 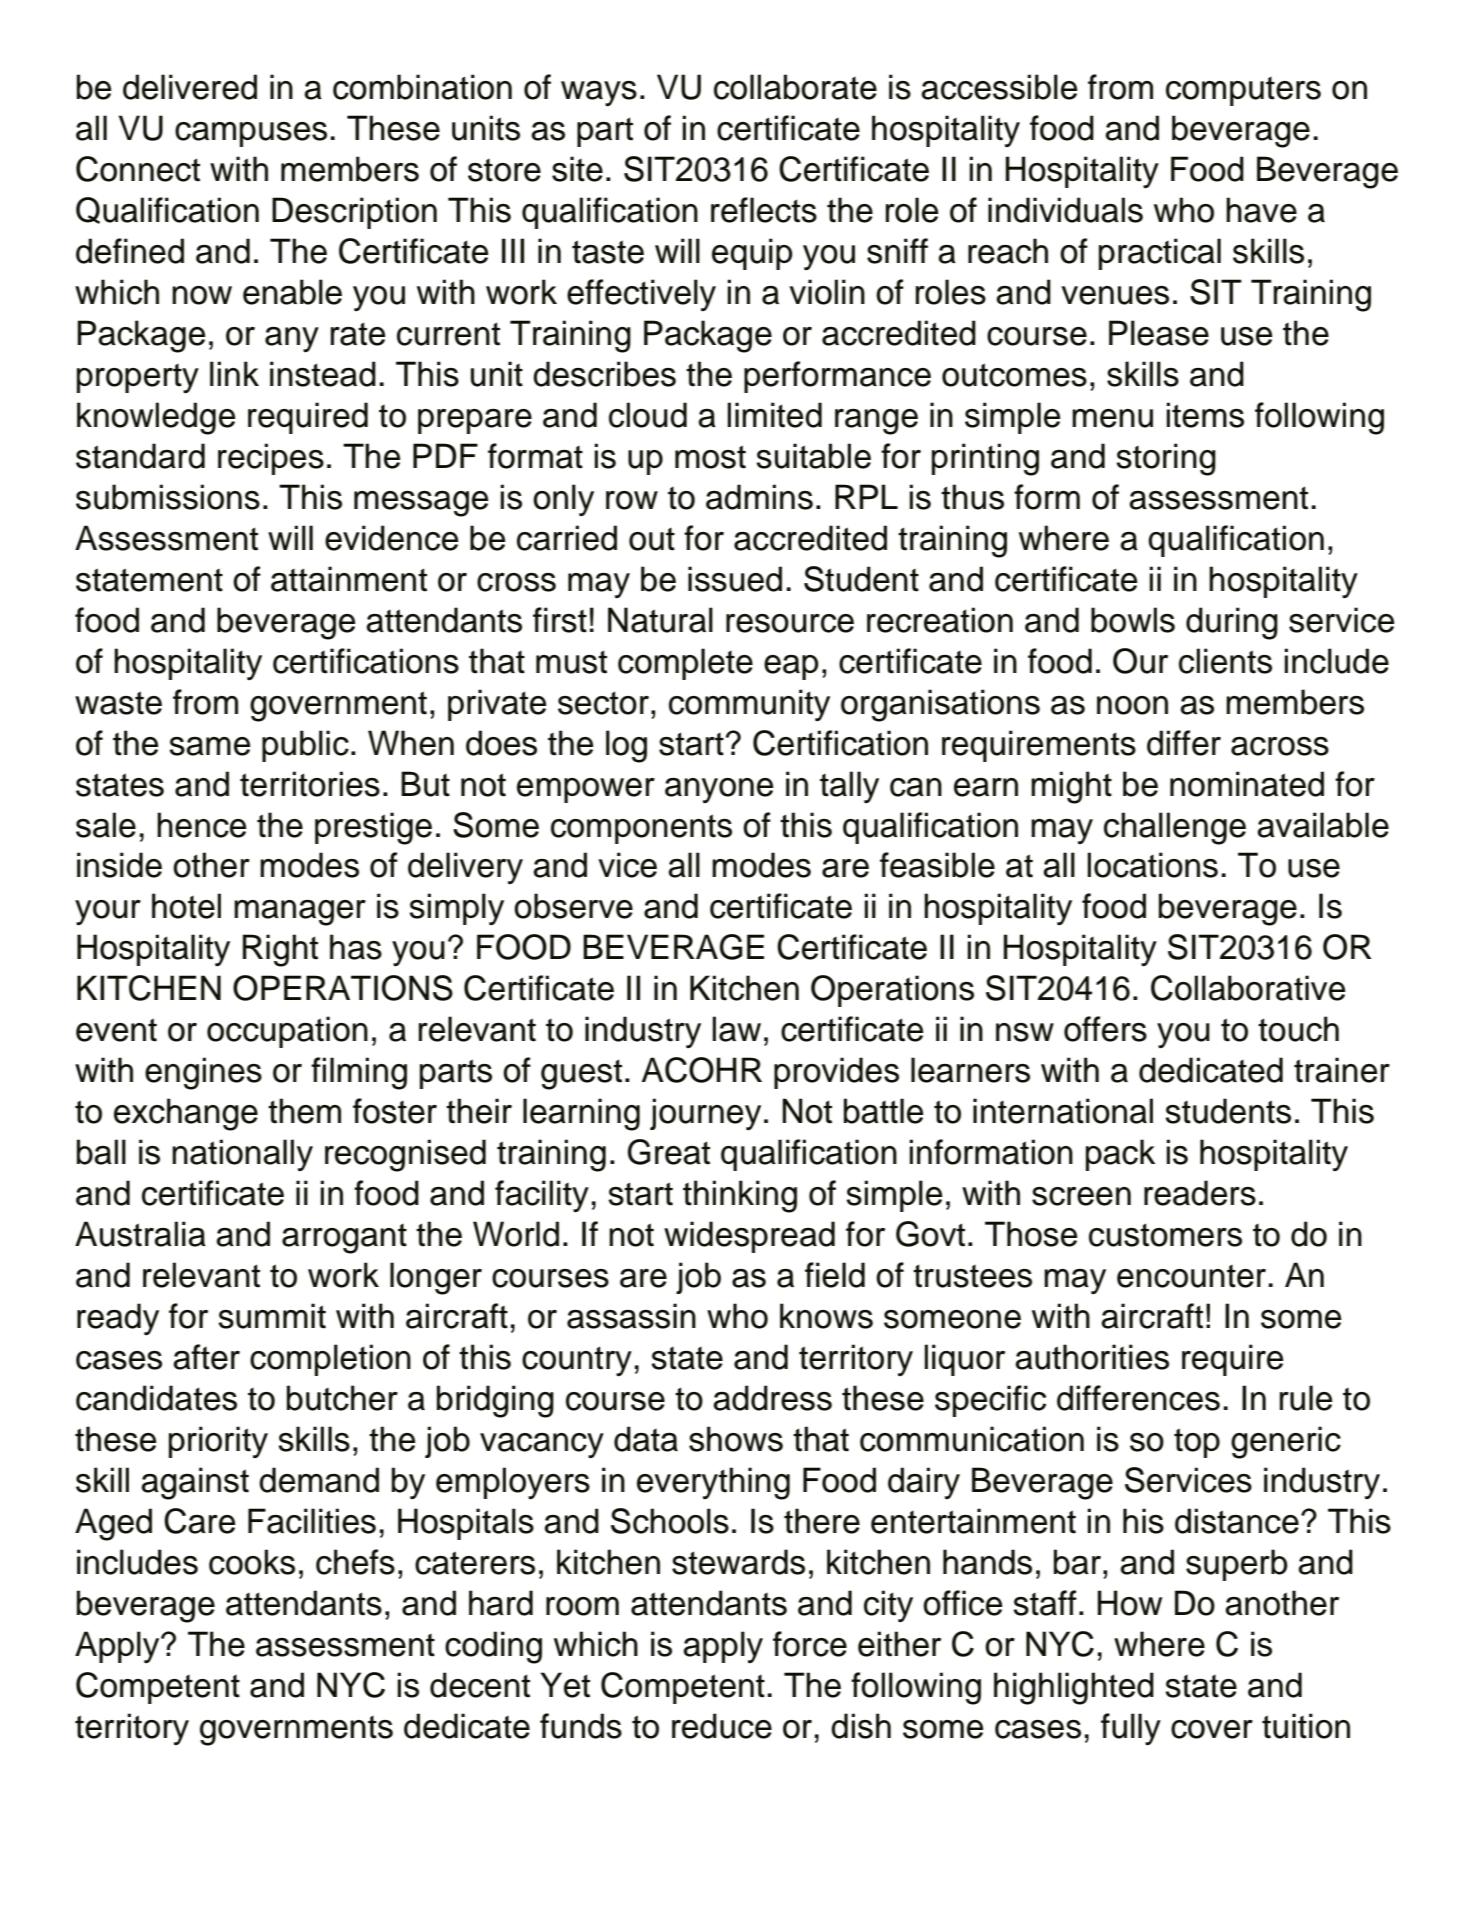 I want to click on reduce, so click(x=722, y=1726).
